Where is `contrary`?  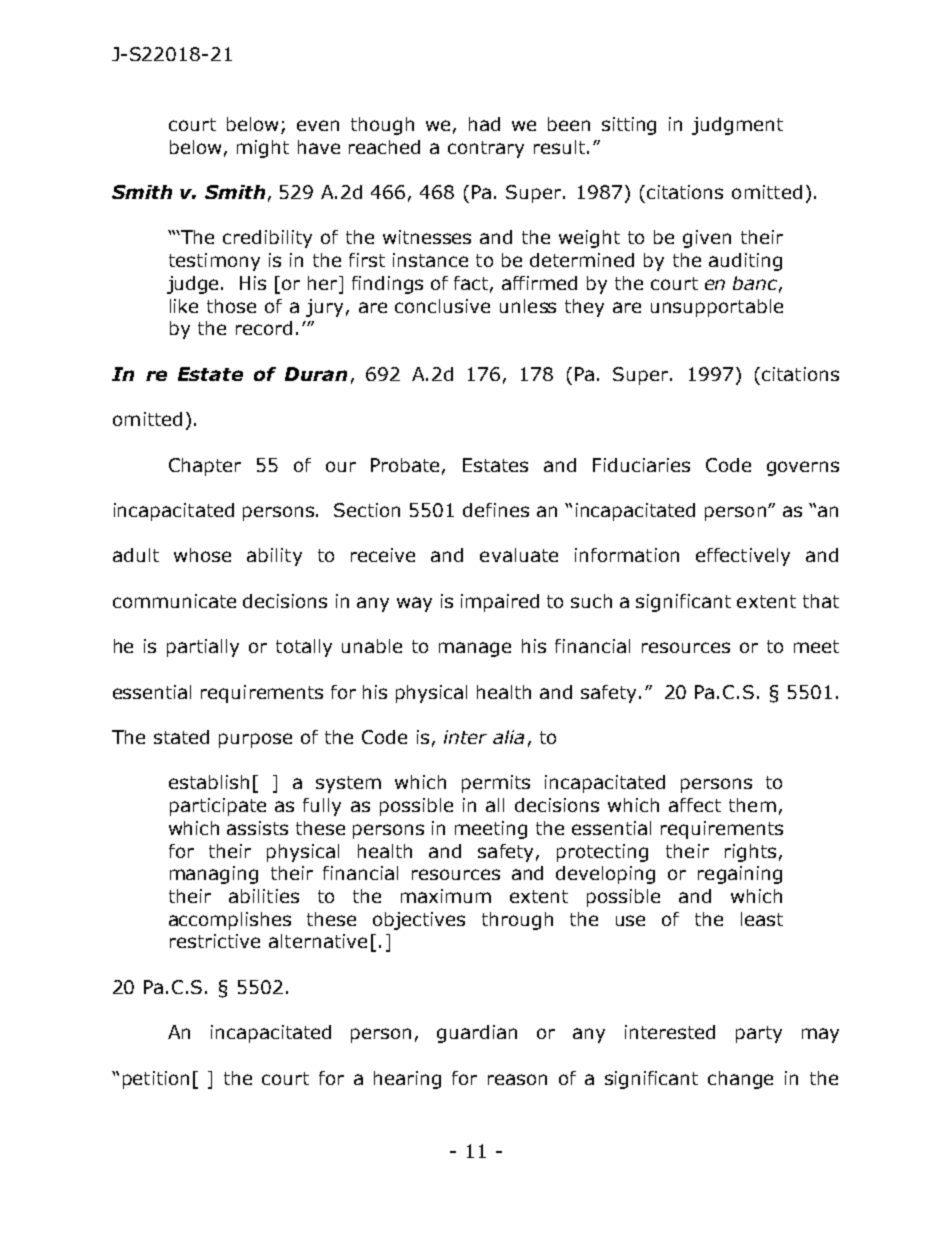
contrary is located at coordinates (486, 149).
